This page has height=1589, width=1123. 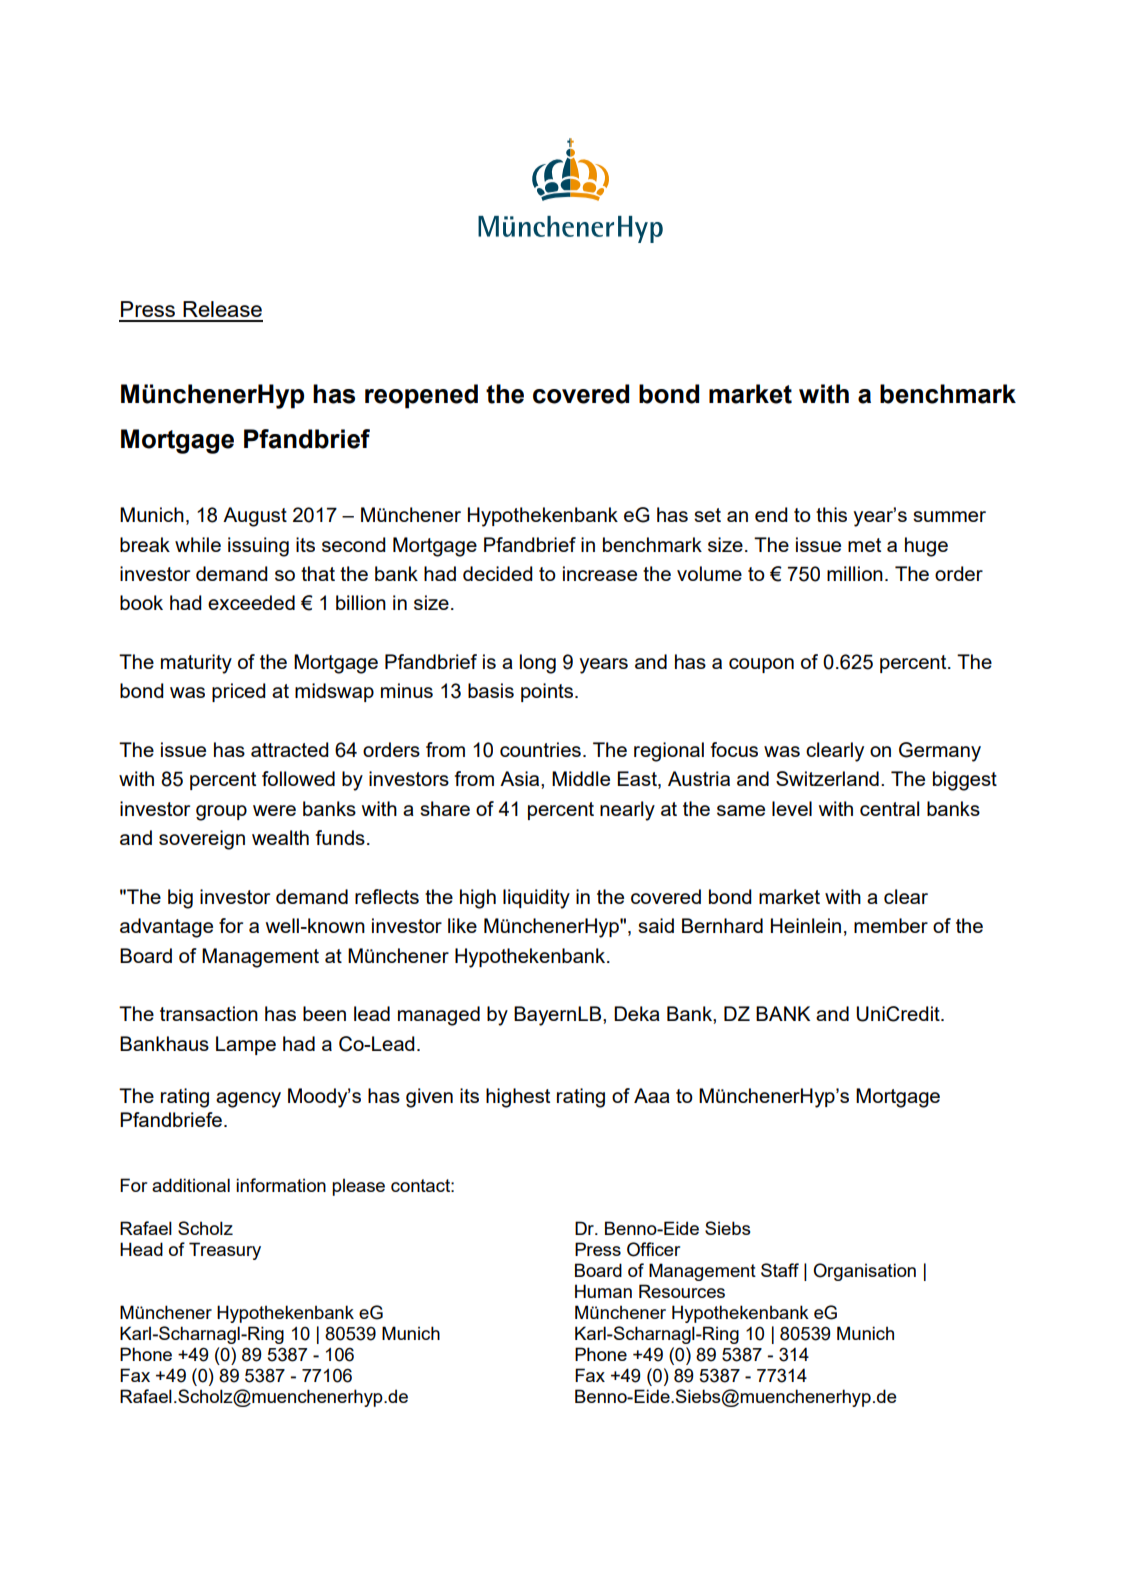 I want to click on Organisation, so click(x=864, y=1272).
